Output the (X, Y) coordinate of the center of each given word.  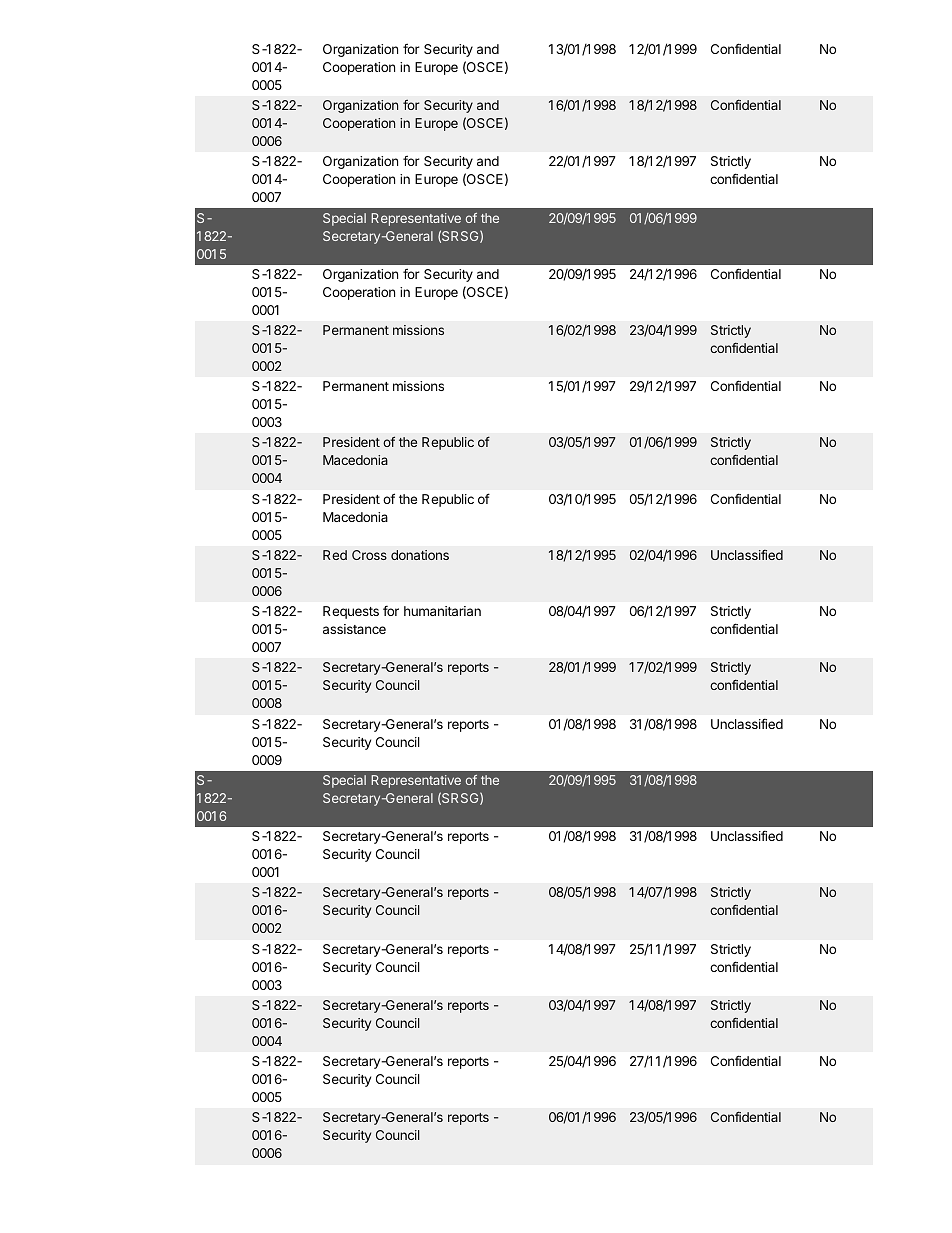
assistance (354, 629)
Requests (351, 612)
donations (420, 555)
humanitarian (442, 611)
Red (335, 555)
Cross (369, 555)
